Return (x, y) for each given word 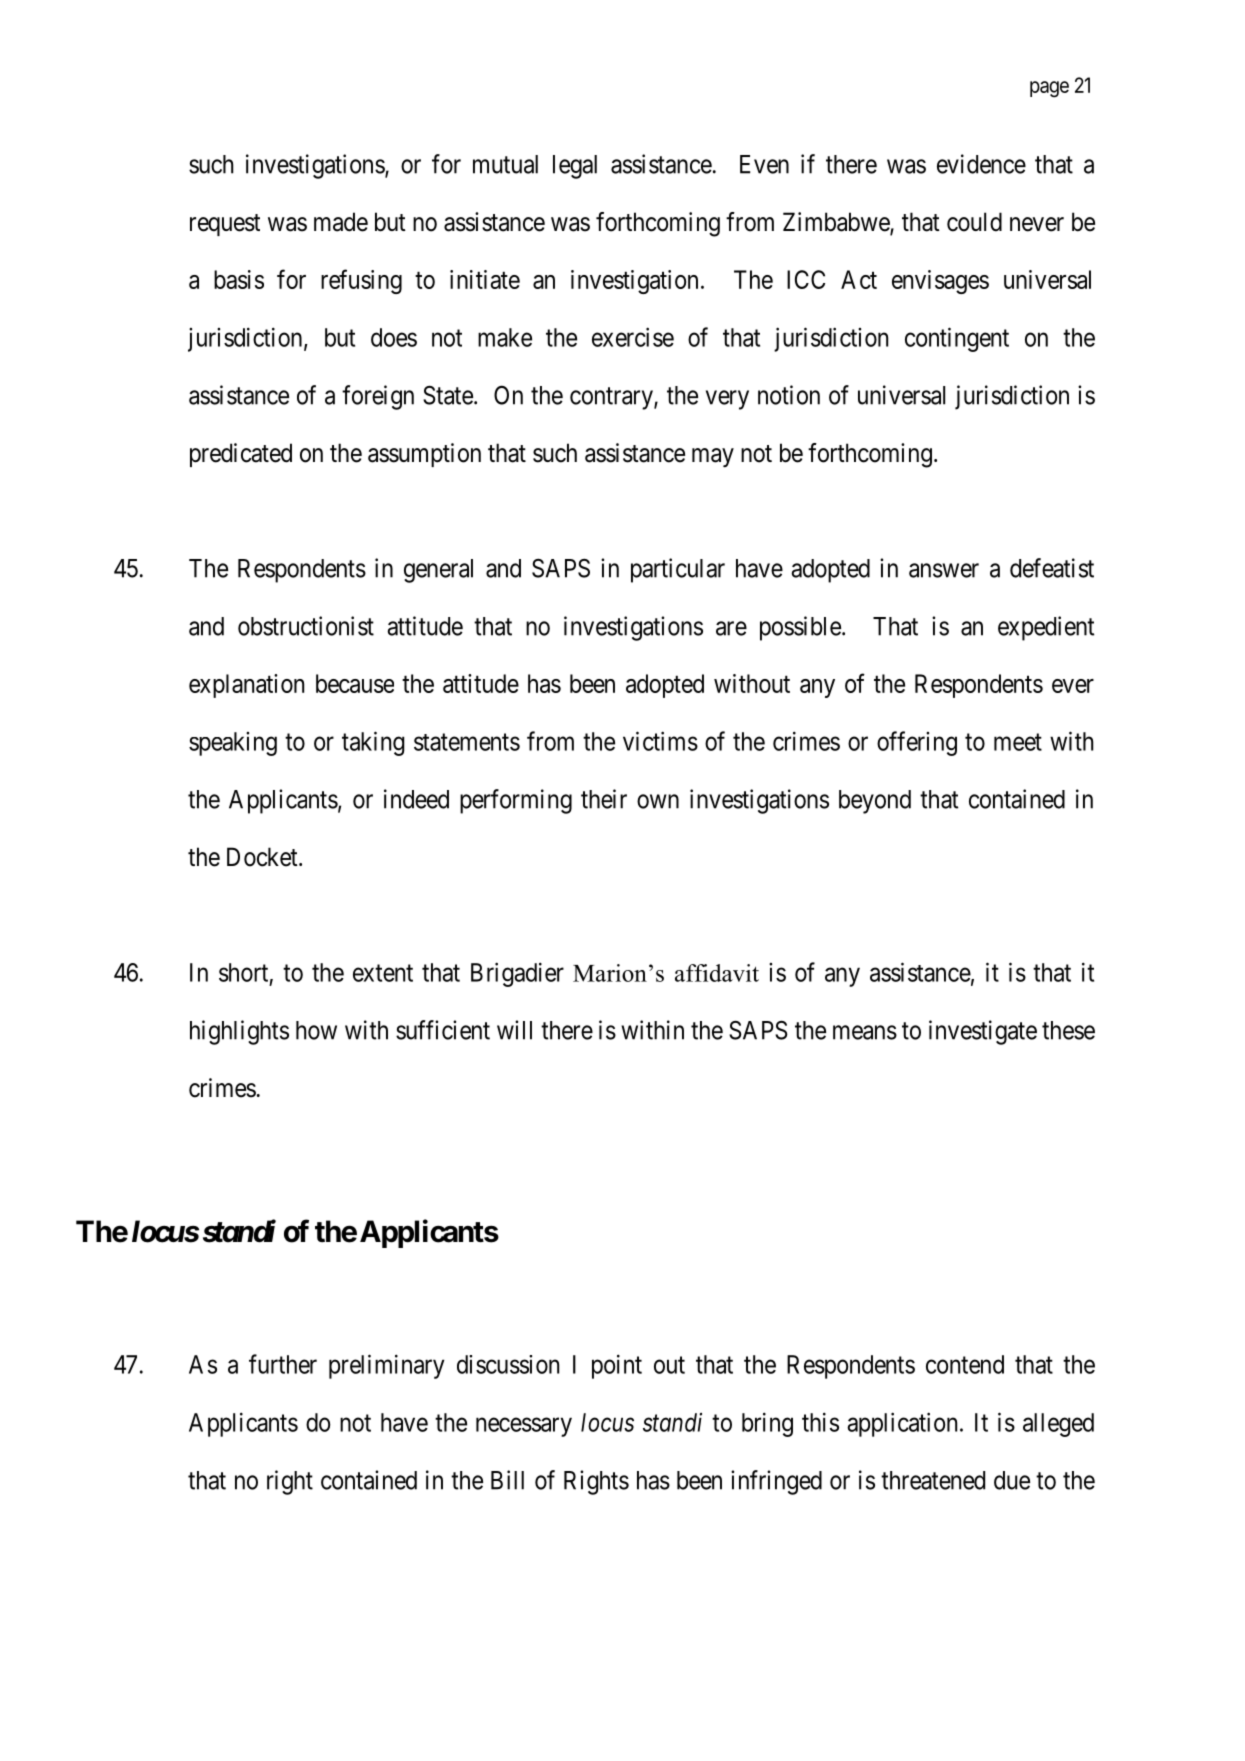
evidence (981, 164)
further (283, 1364)
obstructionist (306, 626)
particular (678, 570)
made (341, 222)
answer (944, 570)
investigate (983, 1032)
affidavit (717, 973)
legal (575, 167)
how (316, 1030)
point (617, 1366)
